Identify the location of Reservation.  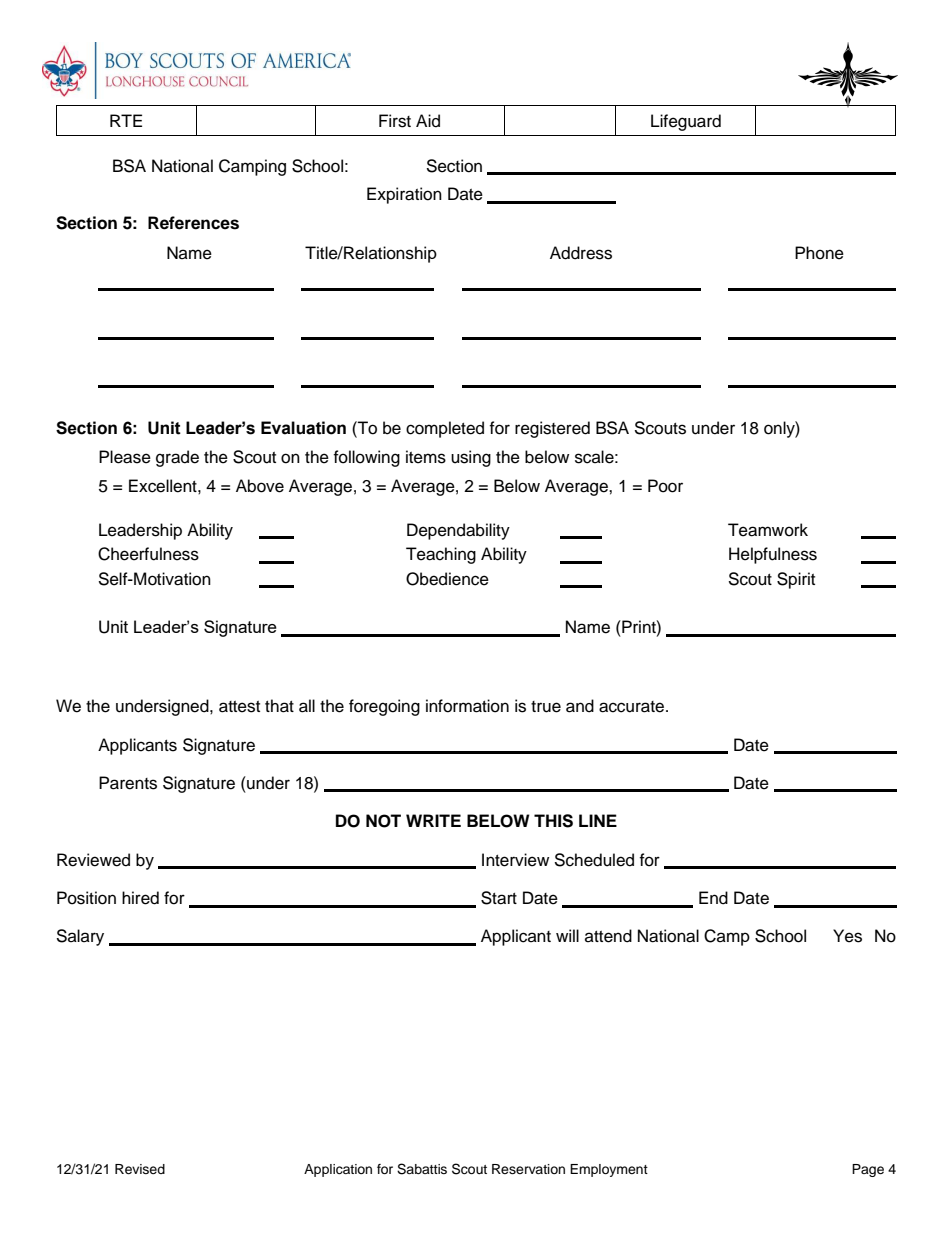
(528, 1169).
